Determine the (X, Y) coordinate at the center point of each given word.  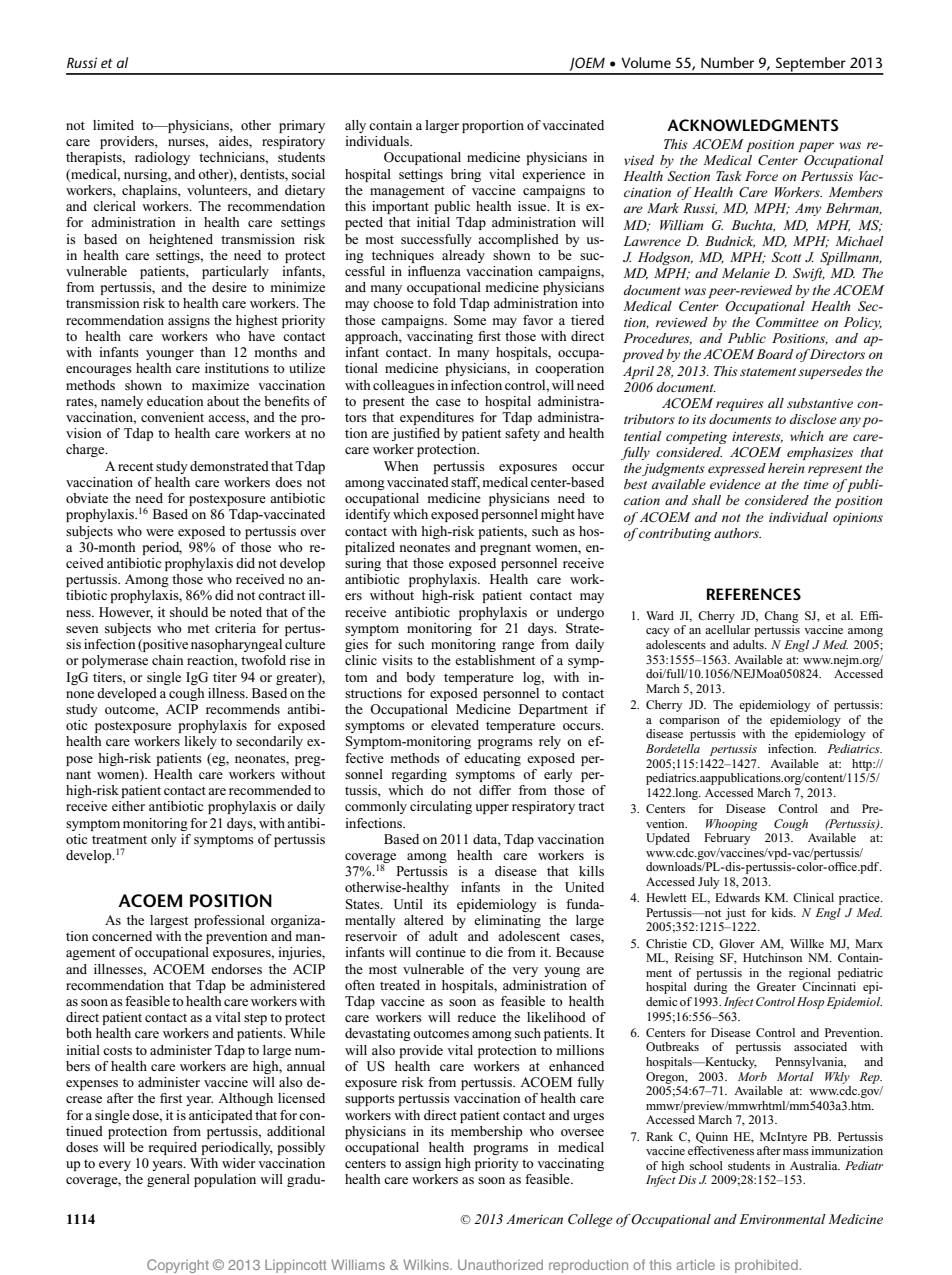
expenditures (437, 418)
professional (229, 921)
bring (466, 175)
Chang (781, 617)
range (518, 647)
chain (168, 660)
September (811, 65)
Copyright (178, 1266)
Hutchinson (772, 957)
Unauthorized (500, 1264)
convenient (172, 417)
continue (441, 952)
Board (774, 354)
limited (113, 125)
